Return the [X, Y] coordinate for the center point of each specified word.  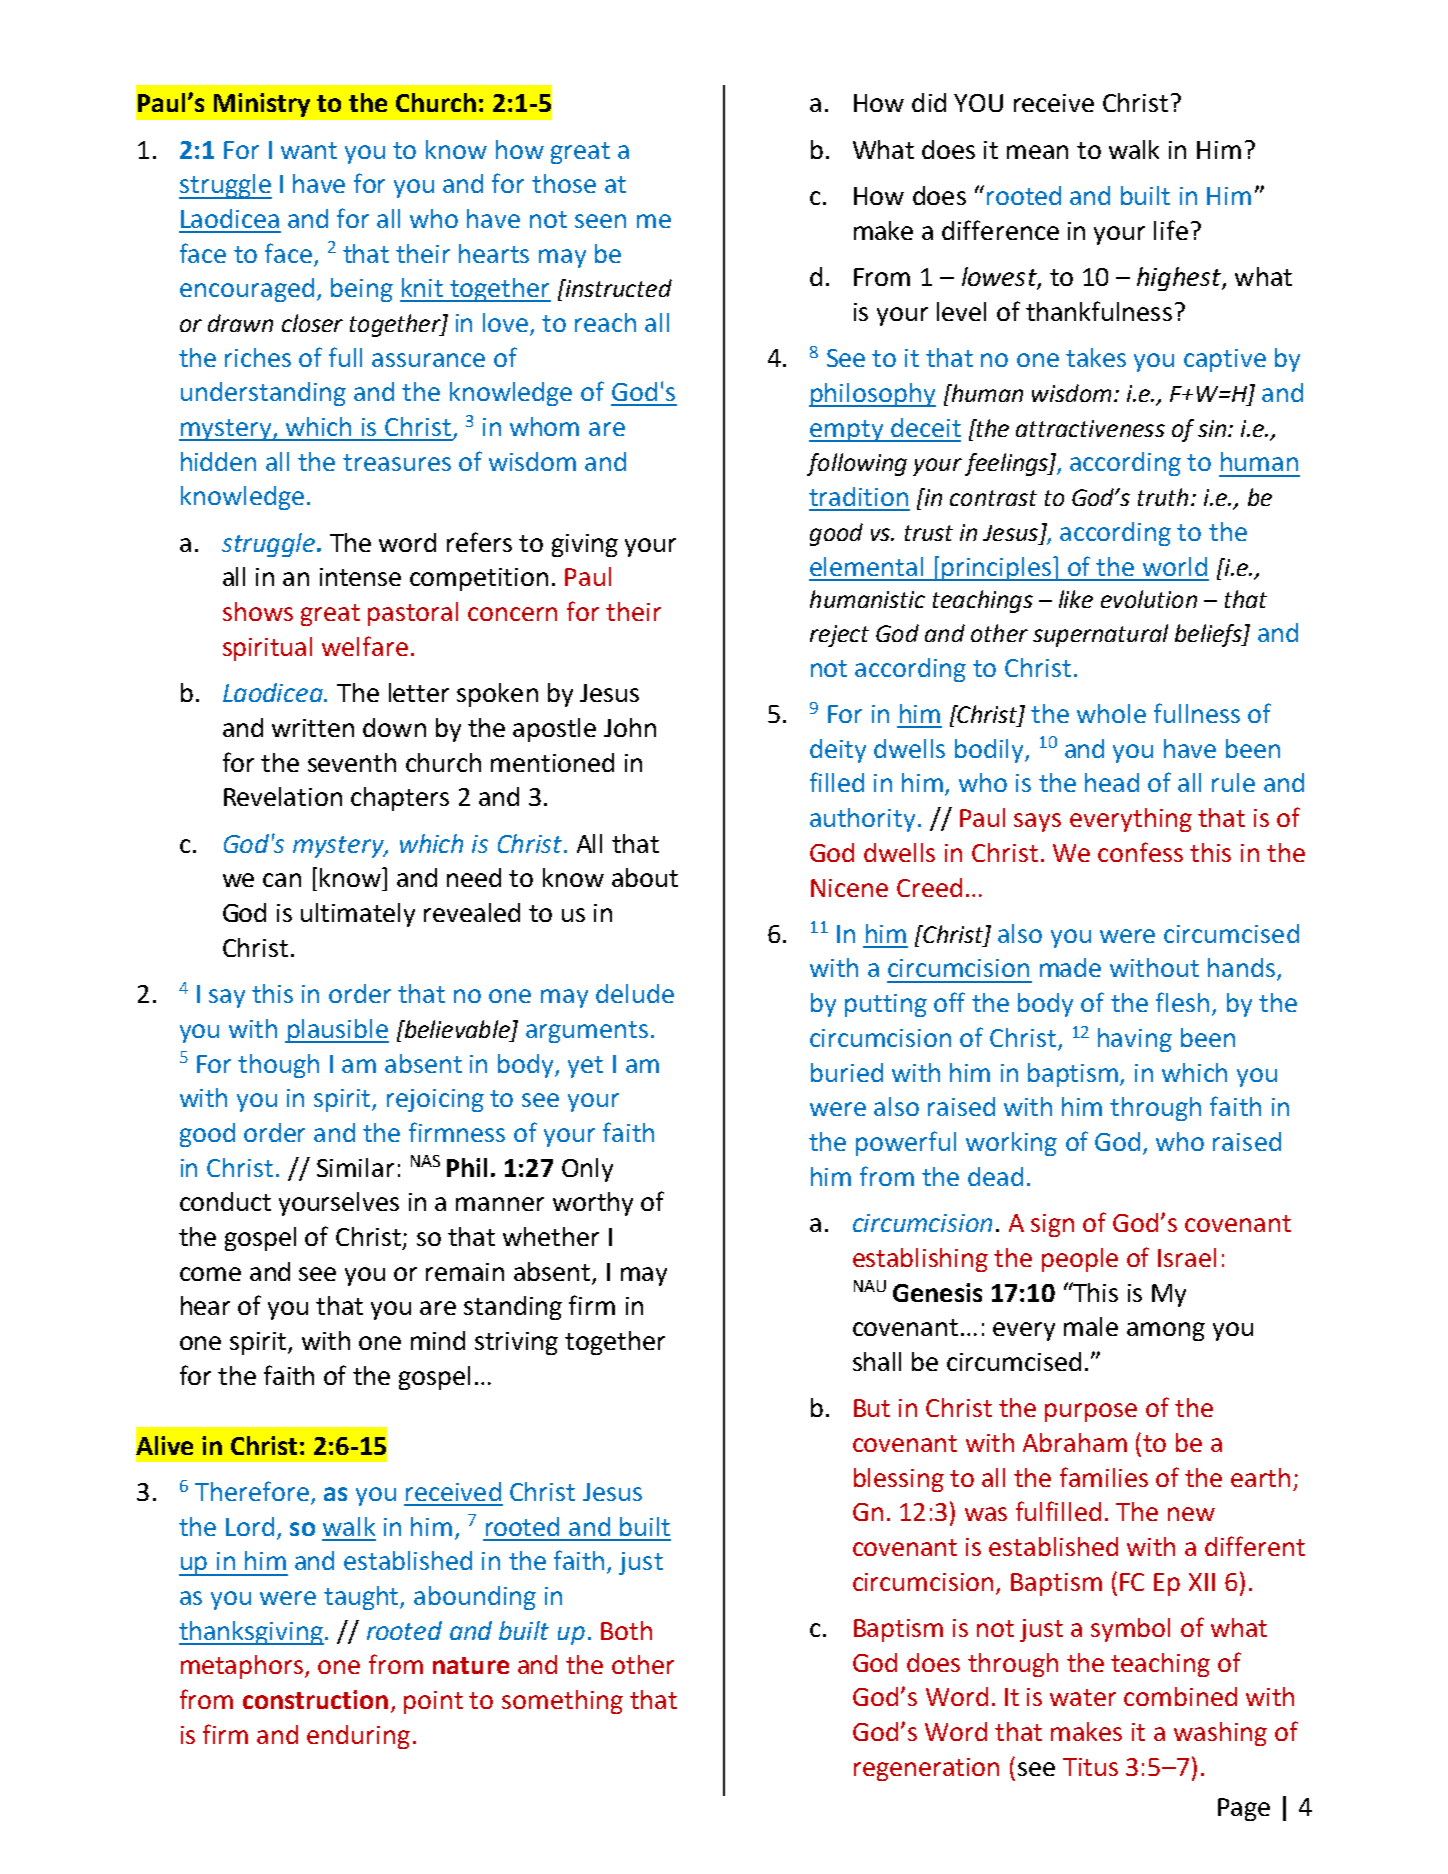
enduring [358, 1737]
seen [600, 221]
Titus [1090, 1767]
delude [635, 993]
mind [438, 1340]
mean [1037, 152]
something [562, 1702]
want [309, 150]
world [1175, 566]
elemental [866, 566]
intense [360, 577]
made [1070, 967]
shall [877, 1361]
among [1166, 1331]
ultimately [358, 915]
